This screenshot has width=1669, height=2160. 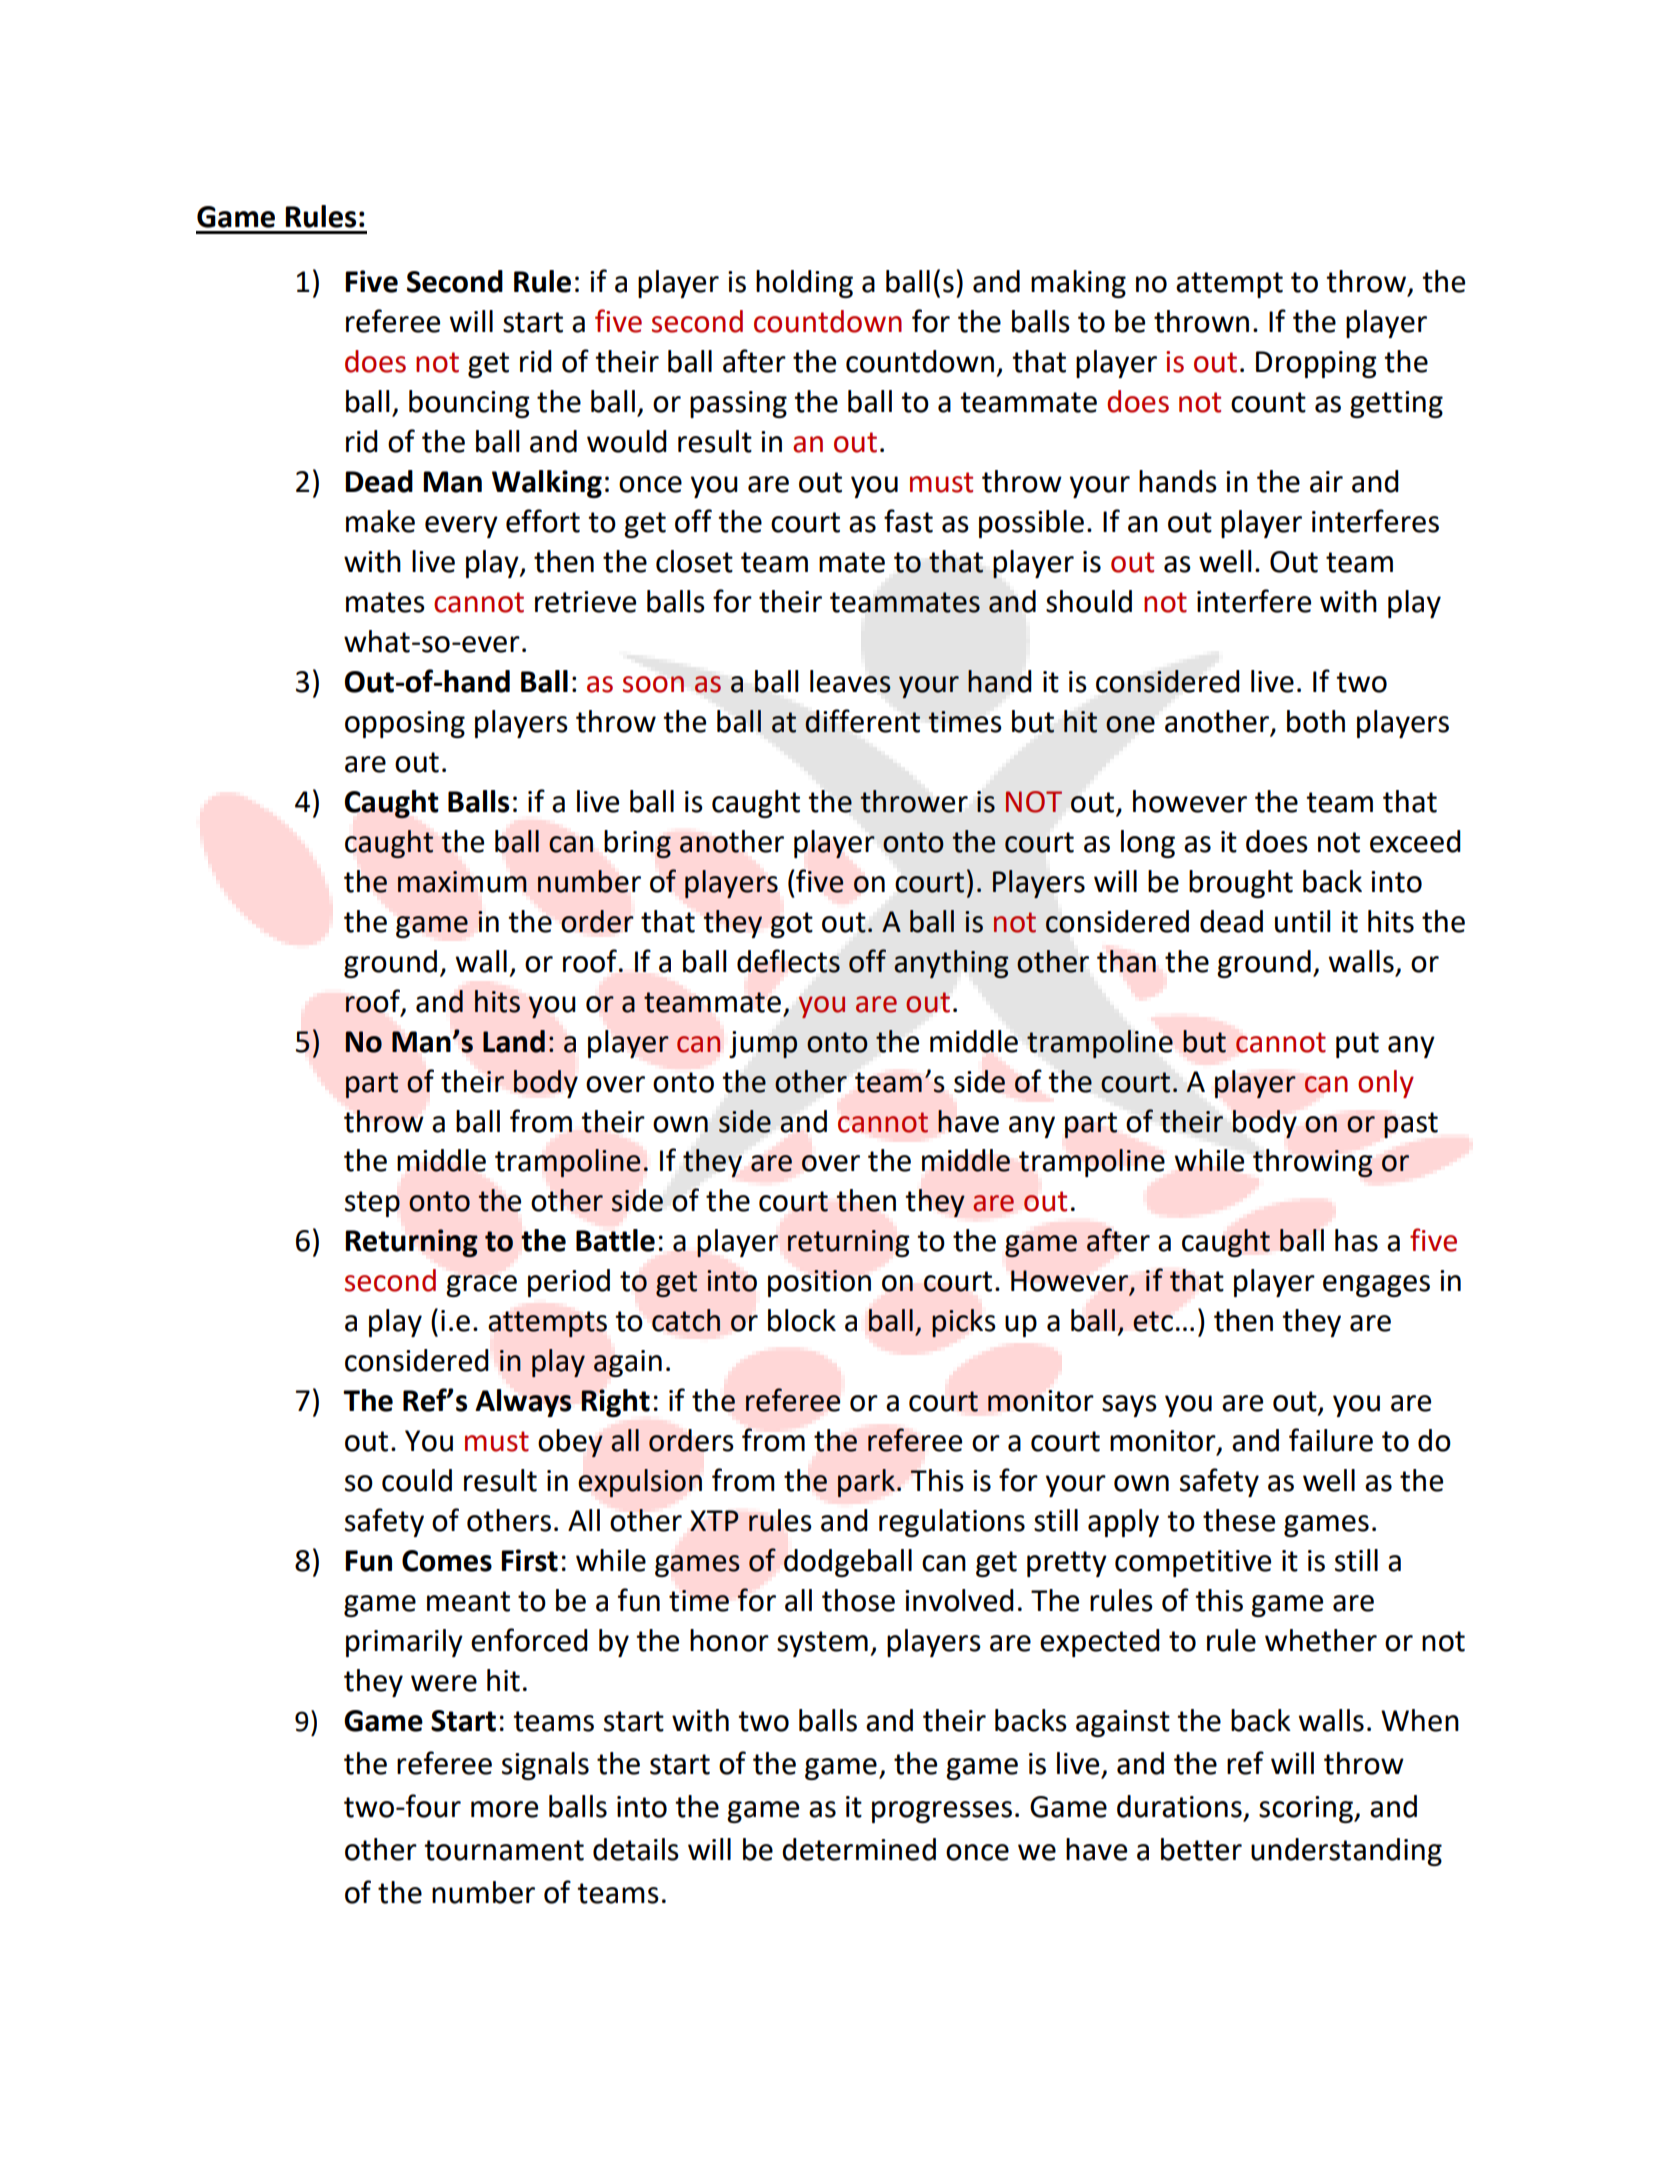 What do you see at coordinates (866, 1483) in the screenshot?
I see `park` at bounding box center [866, 1483].
